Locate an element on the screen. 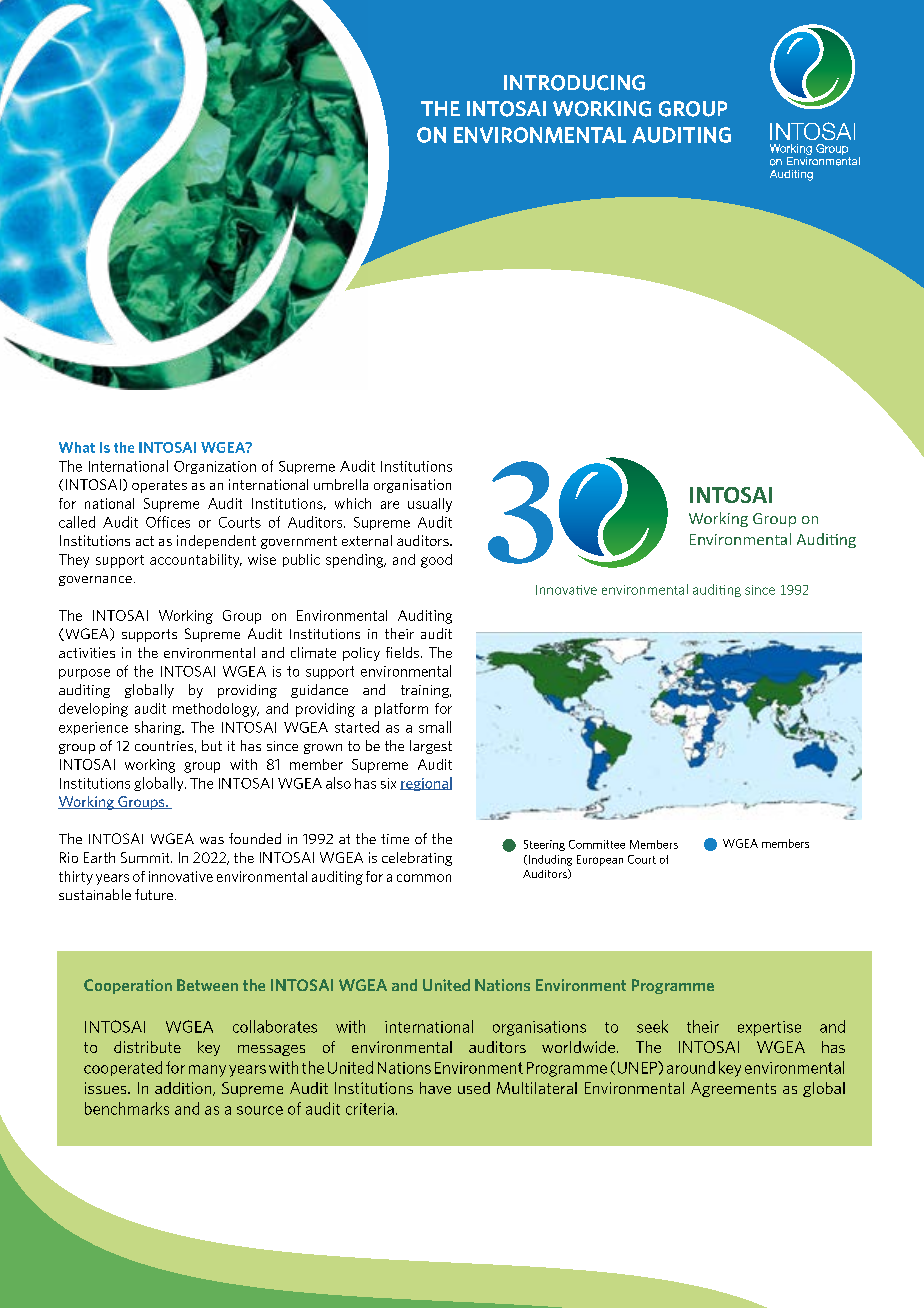 The width and height of the screenshot is (924, 1308). Organization is located at coordinates (215, 467).
